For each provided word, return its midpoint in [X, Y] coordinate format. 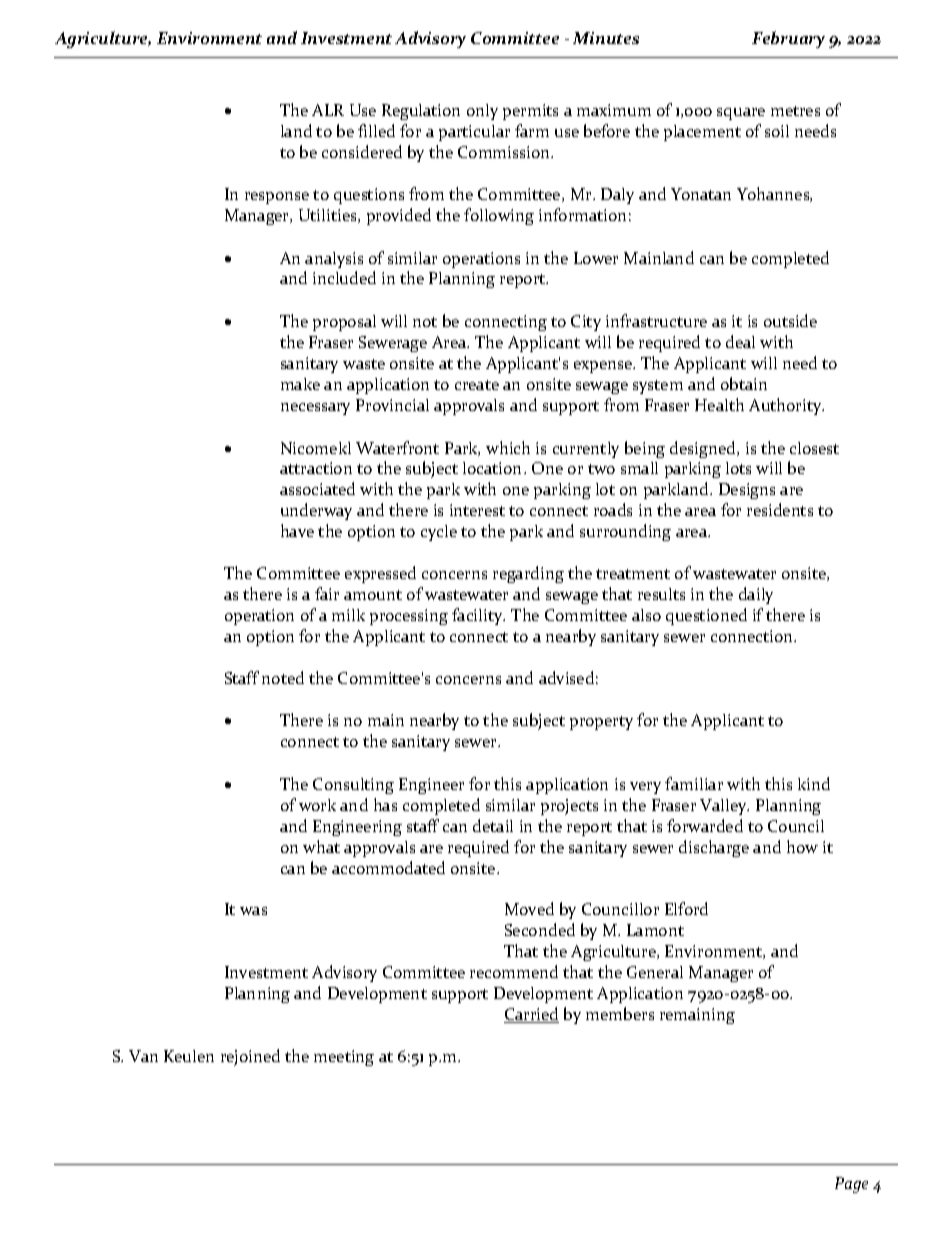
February [788, 39]
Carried [531, 1015]
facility [478, 616]
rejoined [250, 1057]
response [277, 198]
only [482, 112]
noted [283, 677]
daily [756, 595]
